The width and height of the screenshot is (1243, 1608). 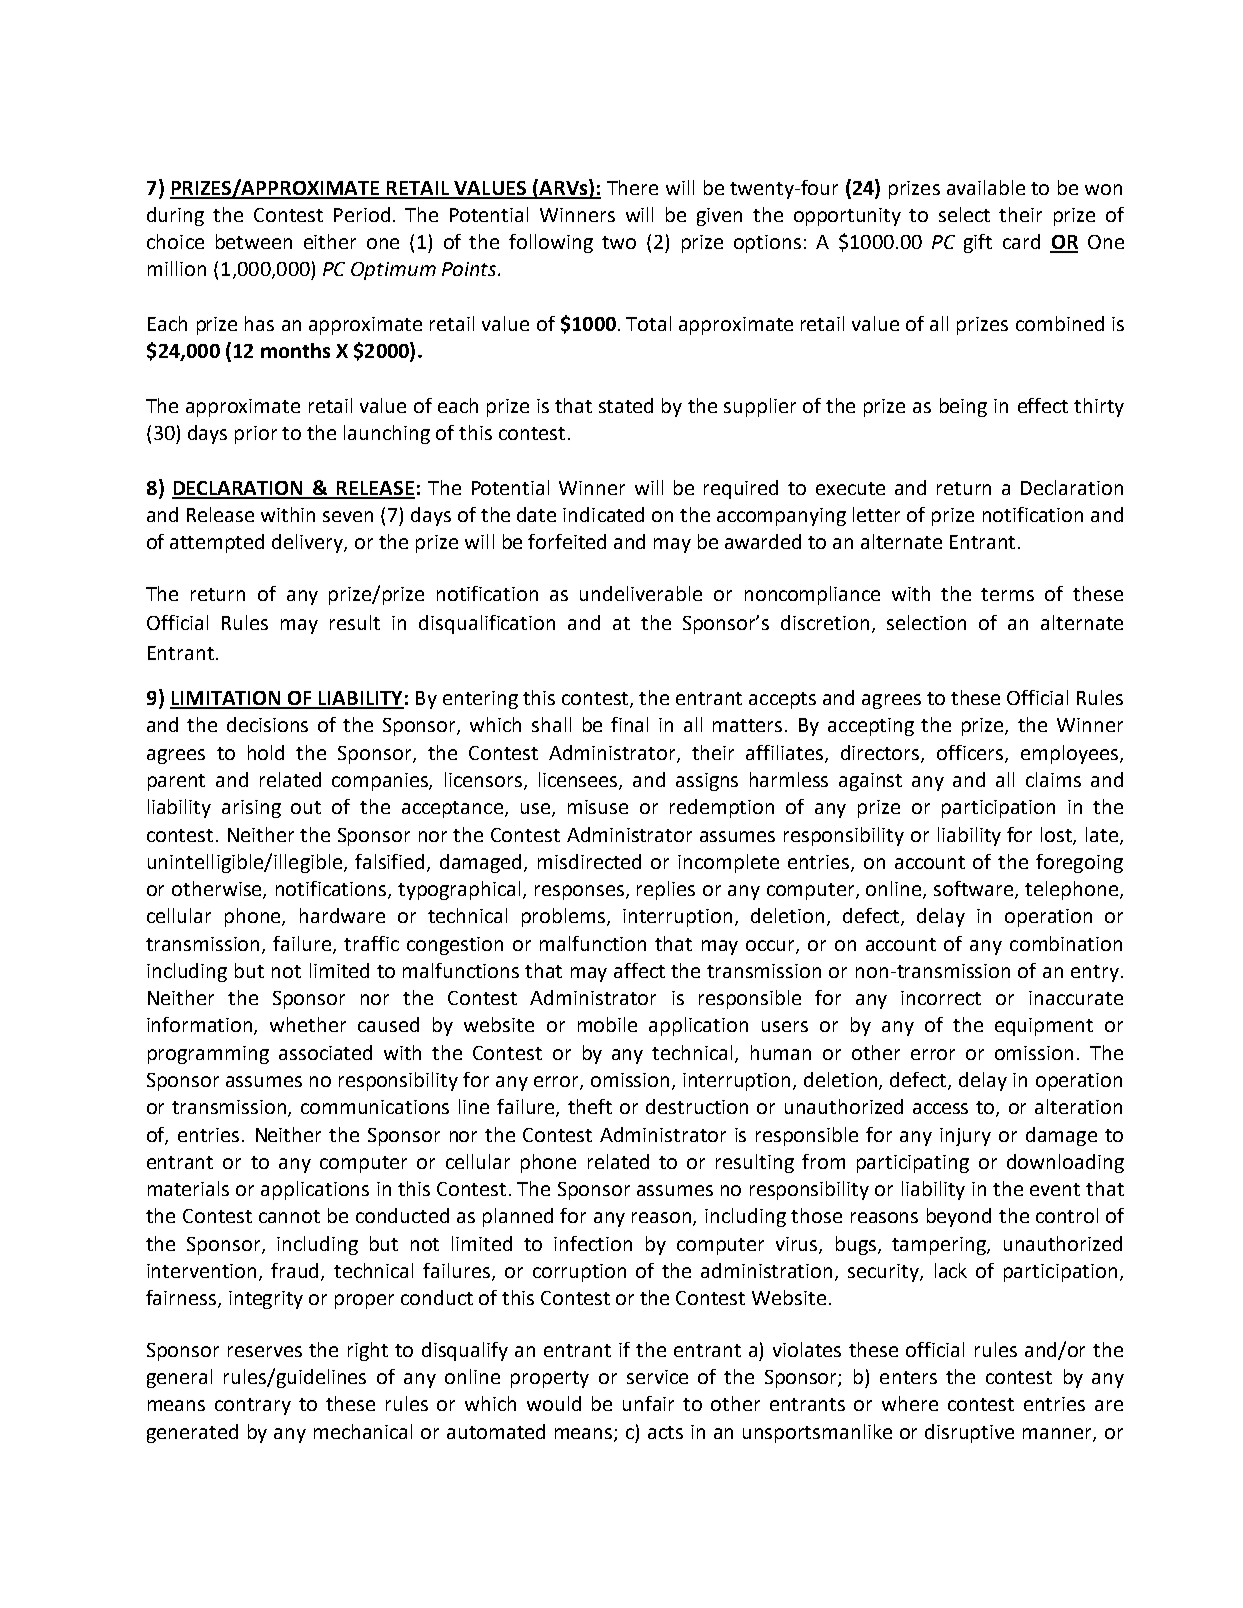 What do you see at coordinates (978, 243) in the screenshot?
I see `gift` at bounding box center [978, 243].
